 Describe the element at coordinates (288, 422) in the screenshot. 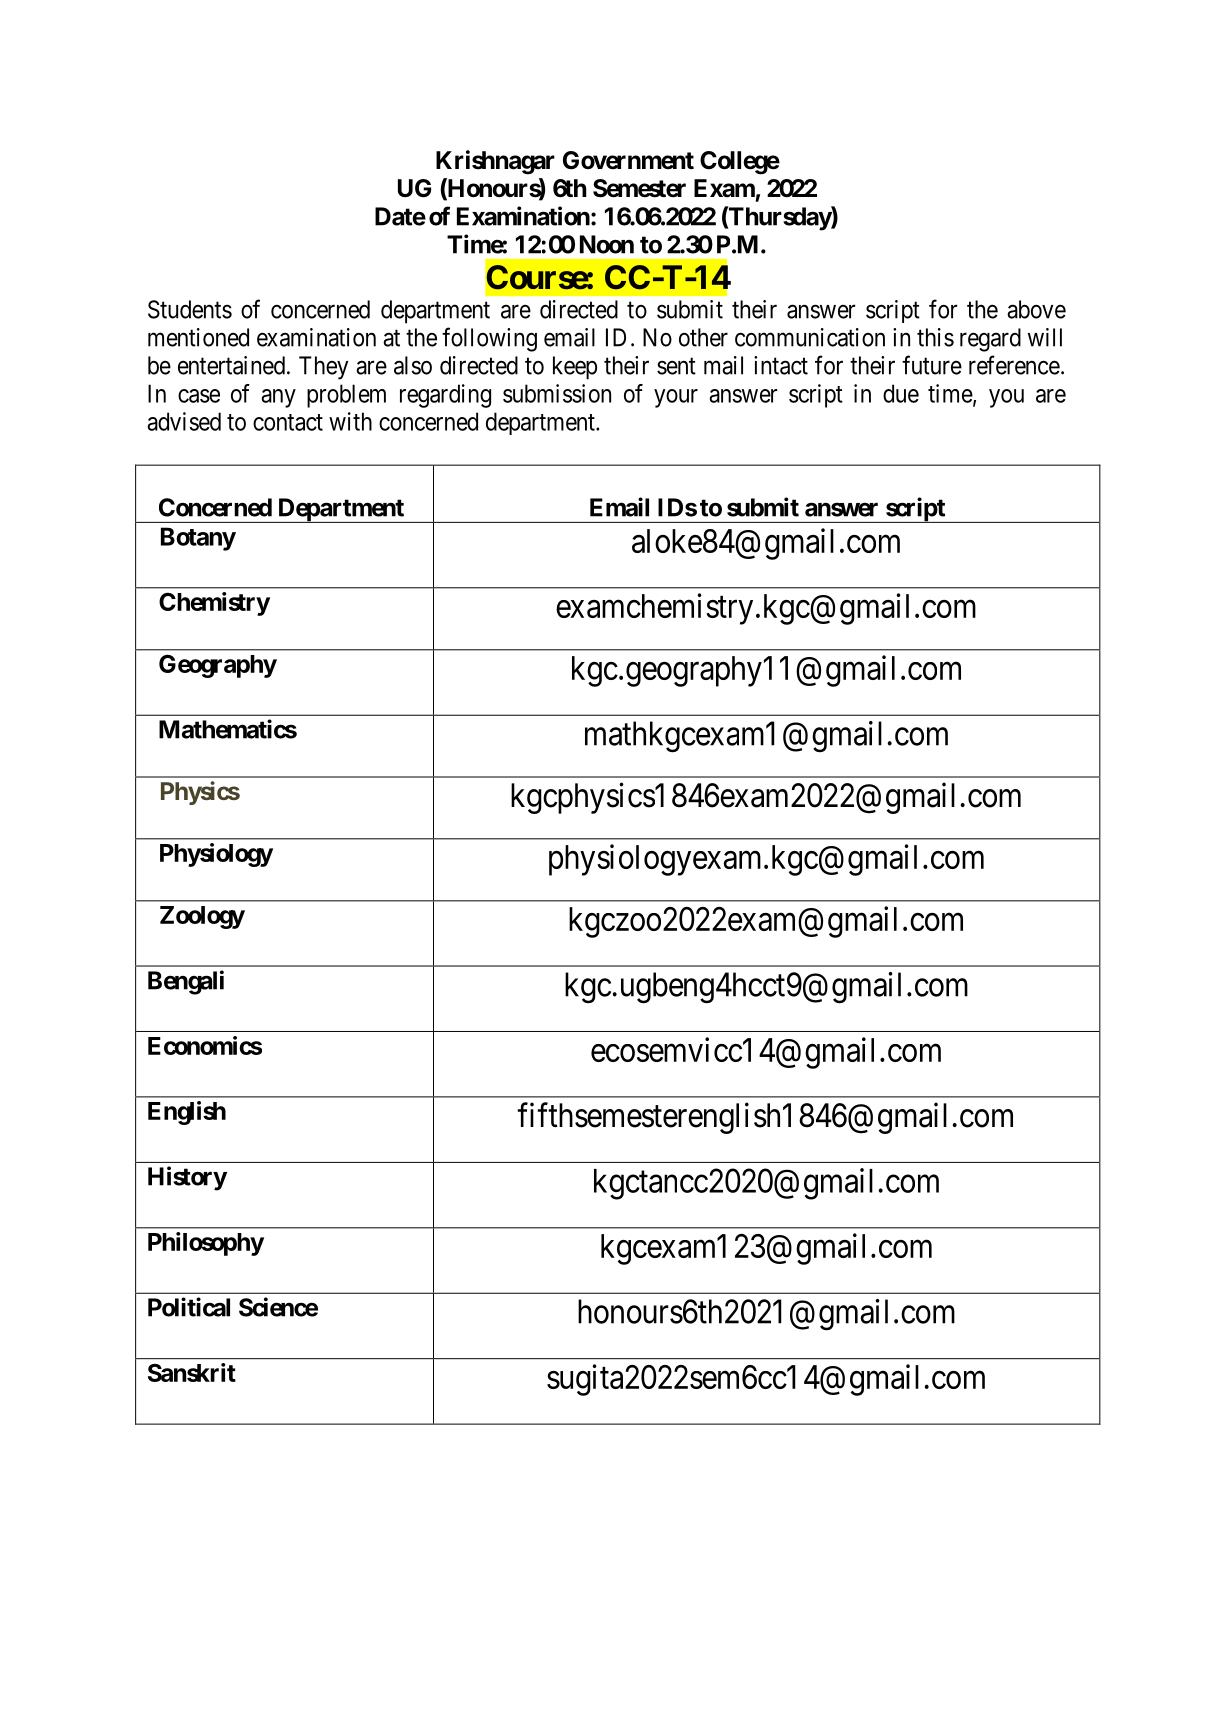

I see `contact` at that location.
